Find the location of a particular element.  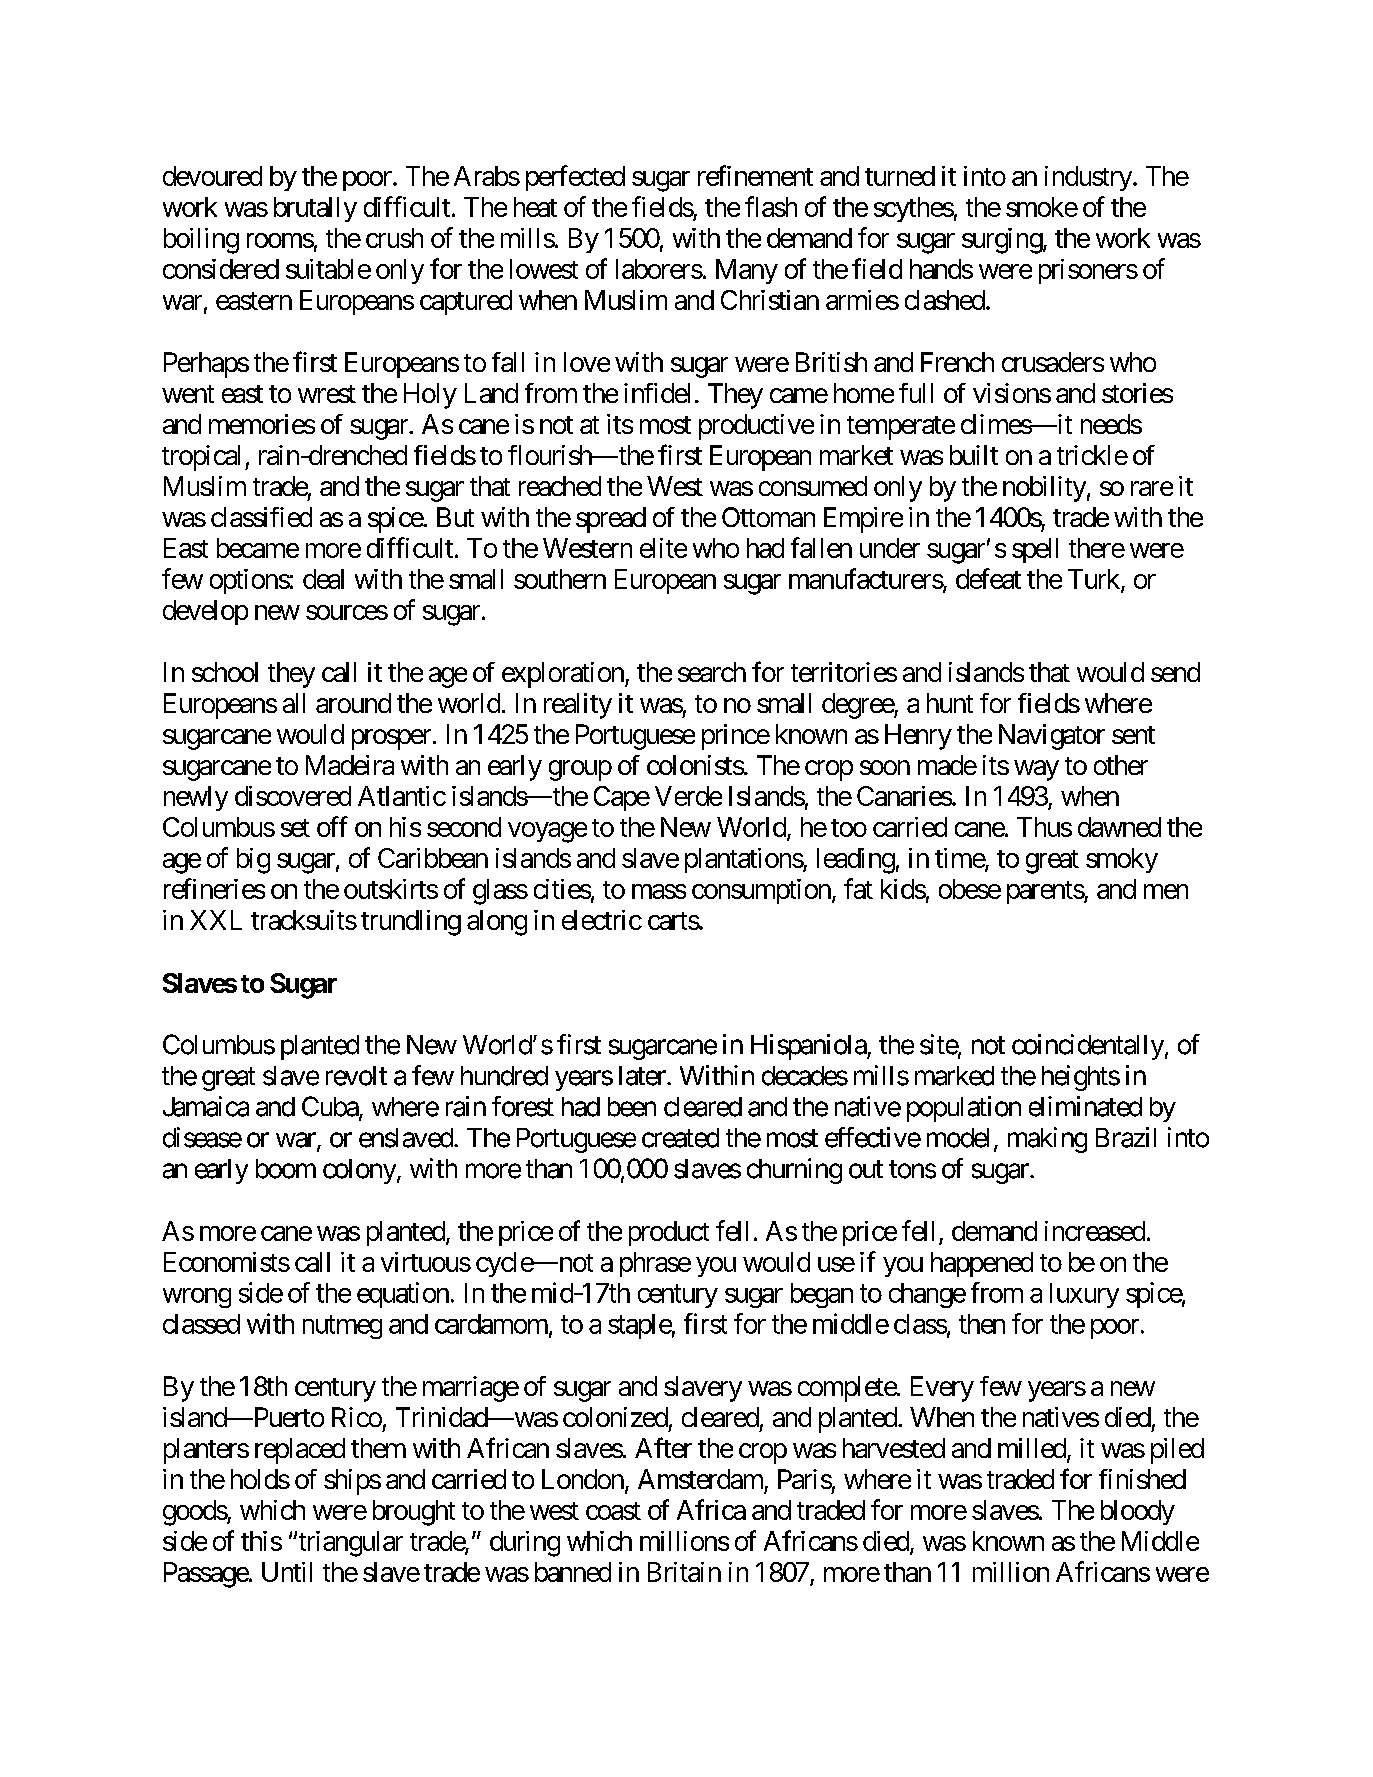

Navigator is located at coordinates (1052, 737).
